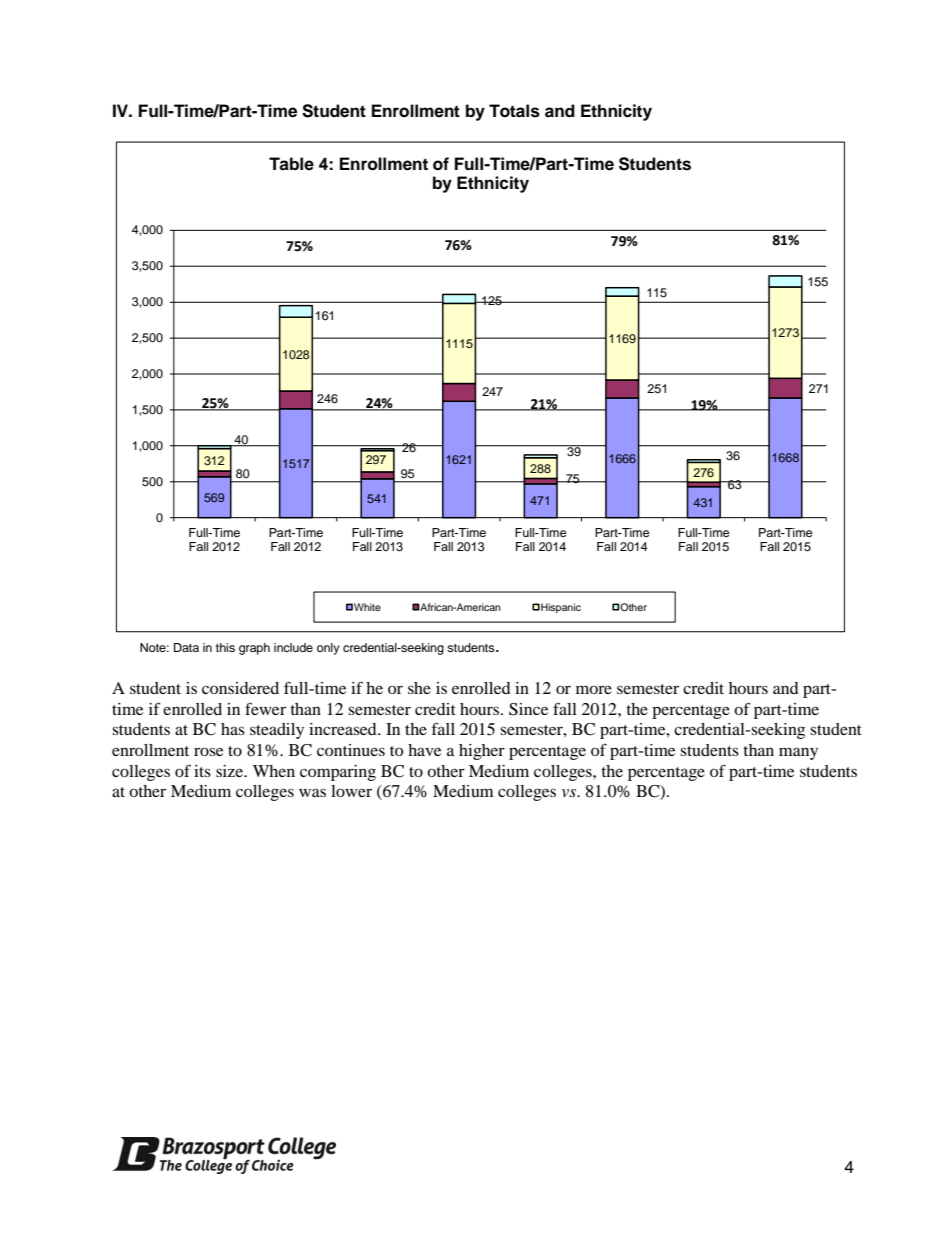  Describe the element at coordinates (291, 164) in the screenshot. I see `Table` at that location.
